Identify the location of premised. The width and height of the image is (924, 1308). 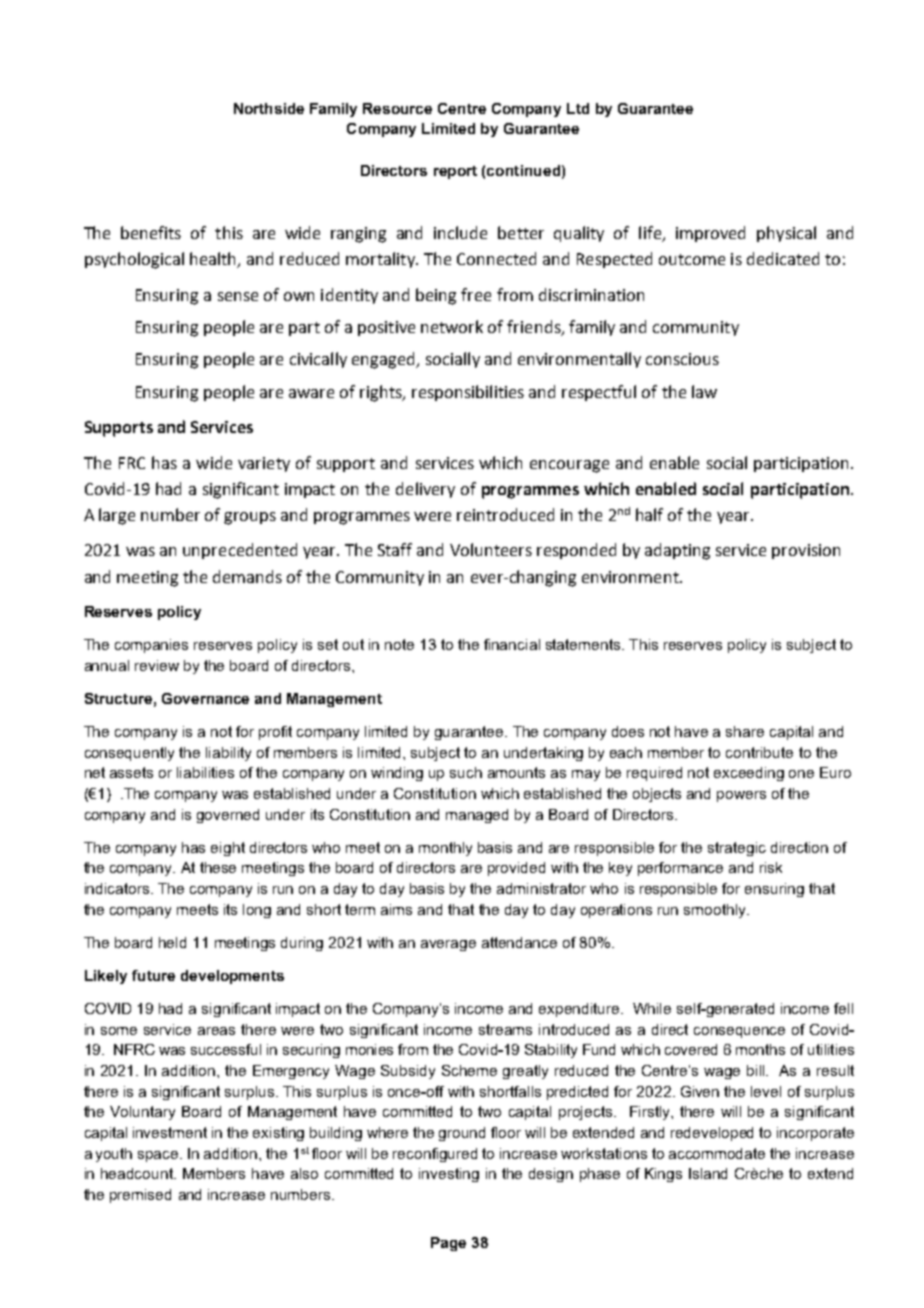
(140, 1196).
